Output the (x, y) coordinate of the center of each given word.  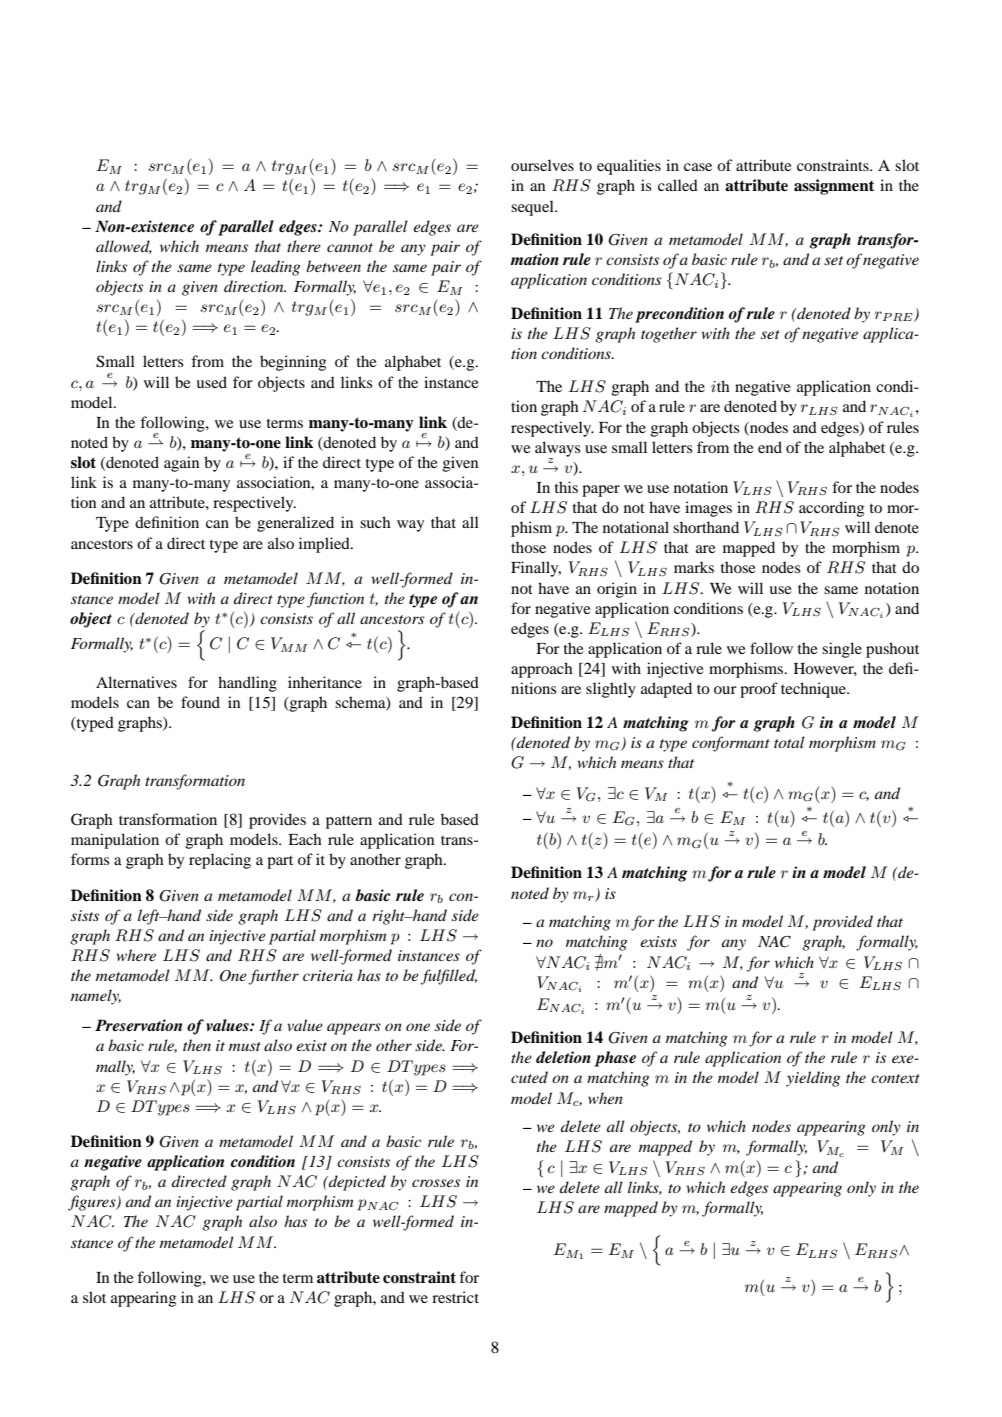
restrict (455, 1297)
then (197, 1045)
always (558, 450)
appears (354, 1029)
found (200, 702)
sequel (533, 208)
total (789, 742)
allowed (124, 247)
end (770, 447)
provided (842, 923)
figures (93, 1203)
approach (542, 670)
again (181, 464)
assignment (834, 187)
